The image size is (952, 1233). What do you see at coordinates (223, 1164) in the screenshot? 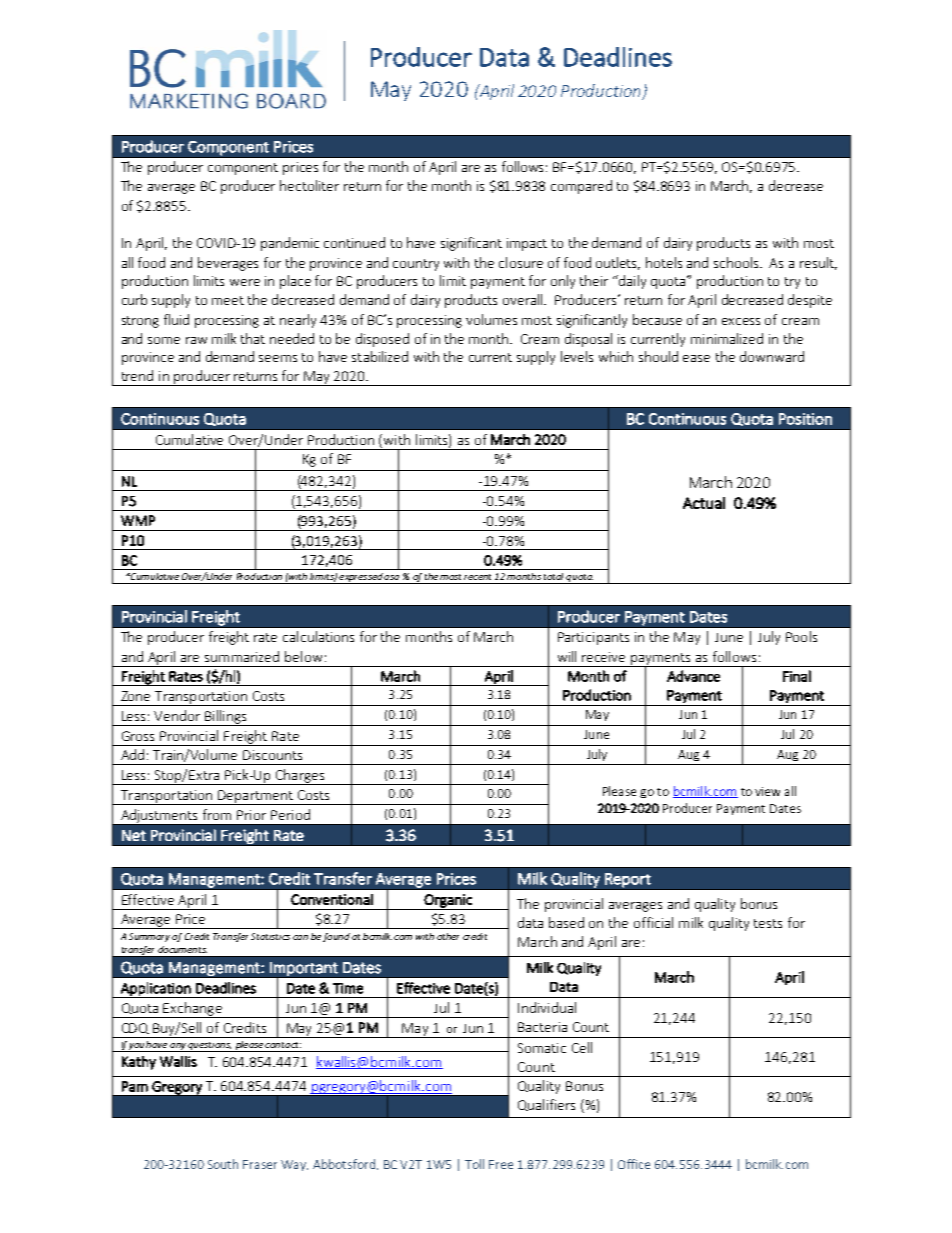
I see `South` at bounding box center [223, 1164].
